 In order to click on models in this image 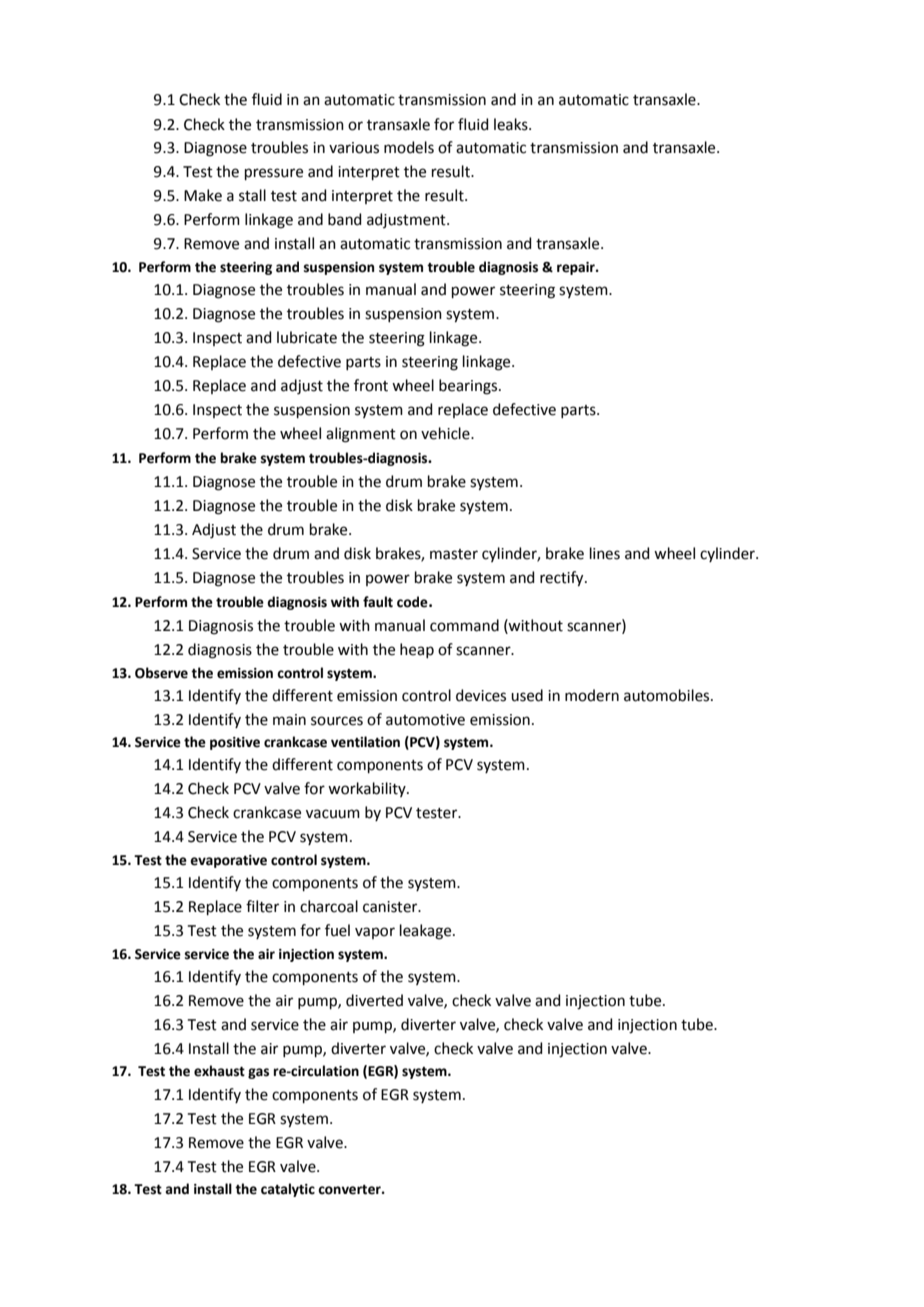, I will do `click(409, 147)`.
